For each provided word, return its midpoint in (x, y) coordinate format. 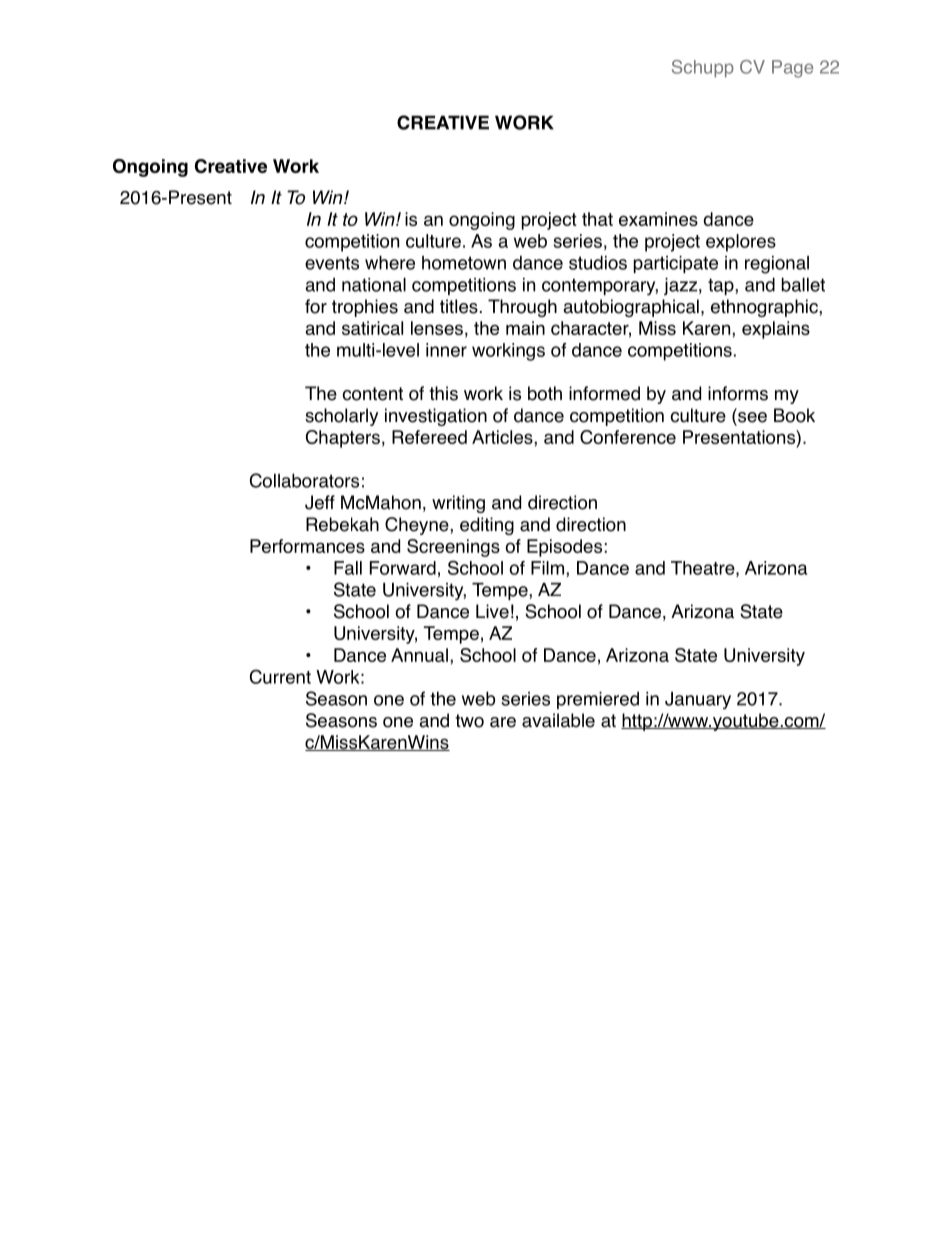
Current (280, 676)
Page (792, 69)
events (332, 263)
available (558, 720)
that (597, 219)
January (698, 701)
